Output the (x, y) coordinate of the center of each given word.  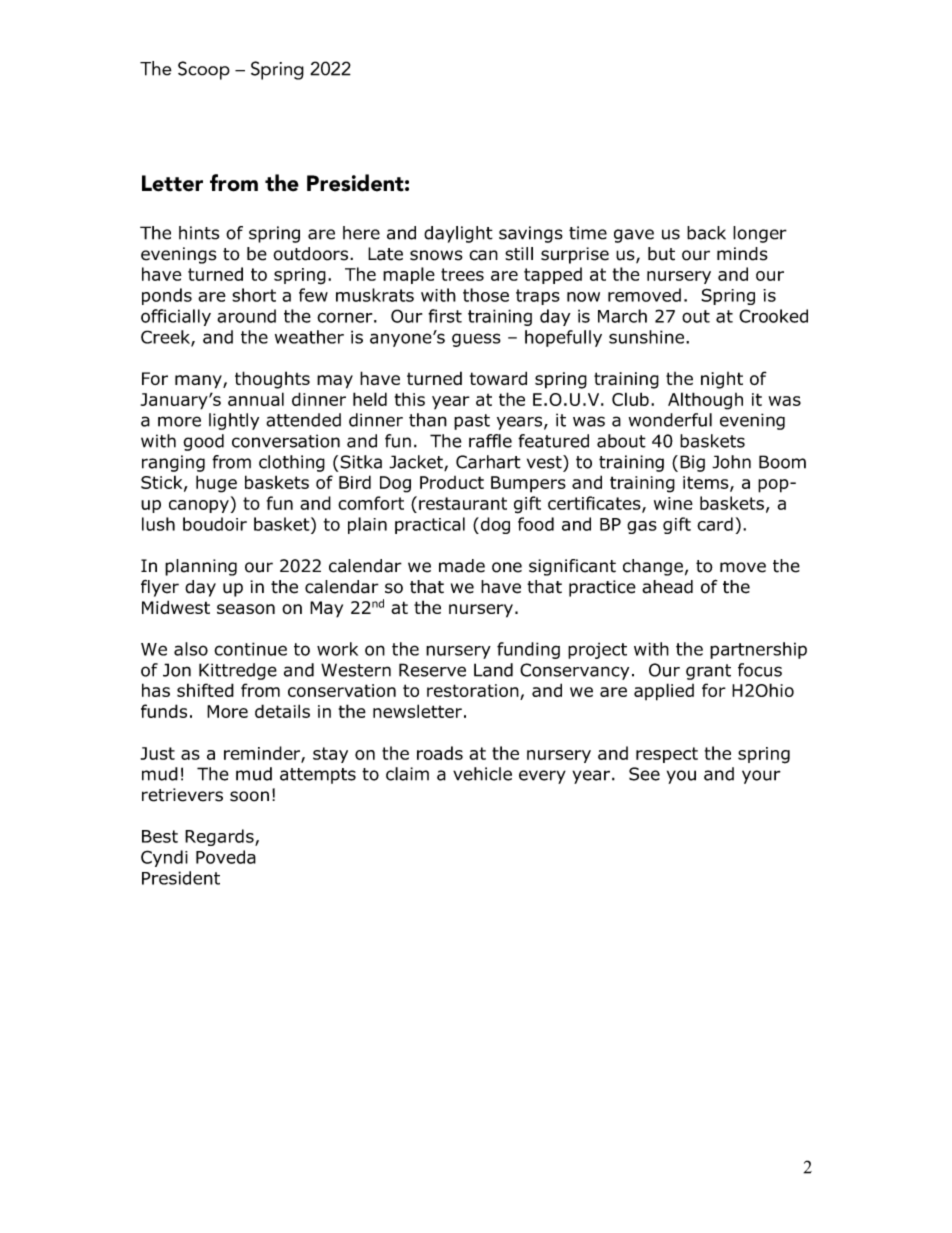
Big (692, 463)
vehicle (482, 774)
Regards (220, 837)
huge (216, 484)
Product (452, 482)
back (706, 233)
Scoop (204, 70)
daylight (458, 234)
